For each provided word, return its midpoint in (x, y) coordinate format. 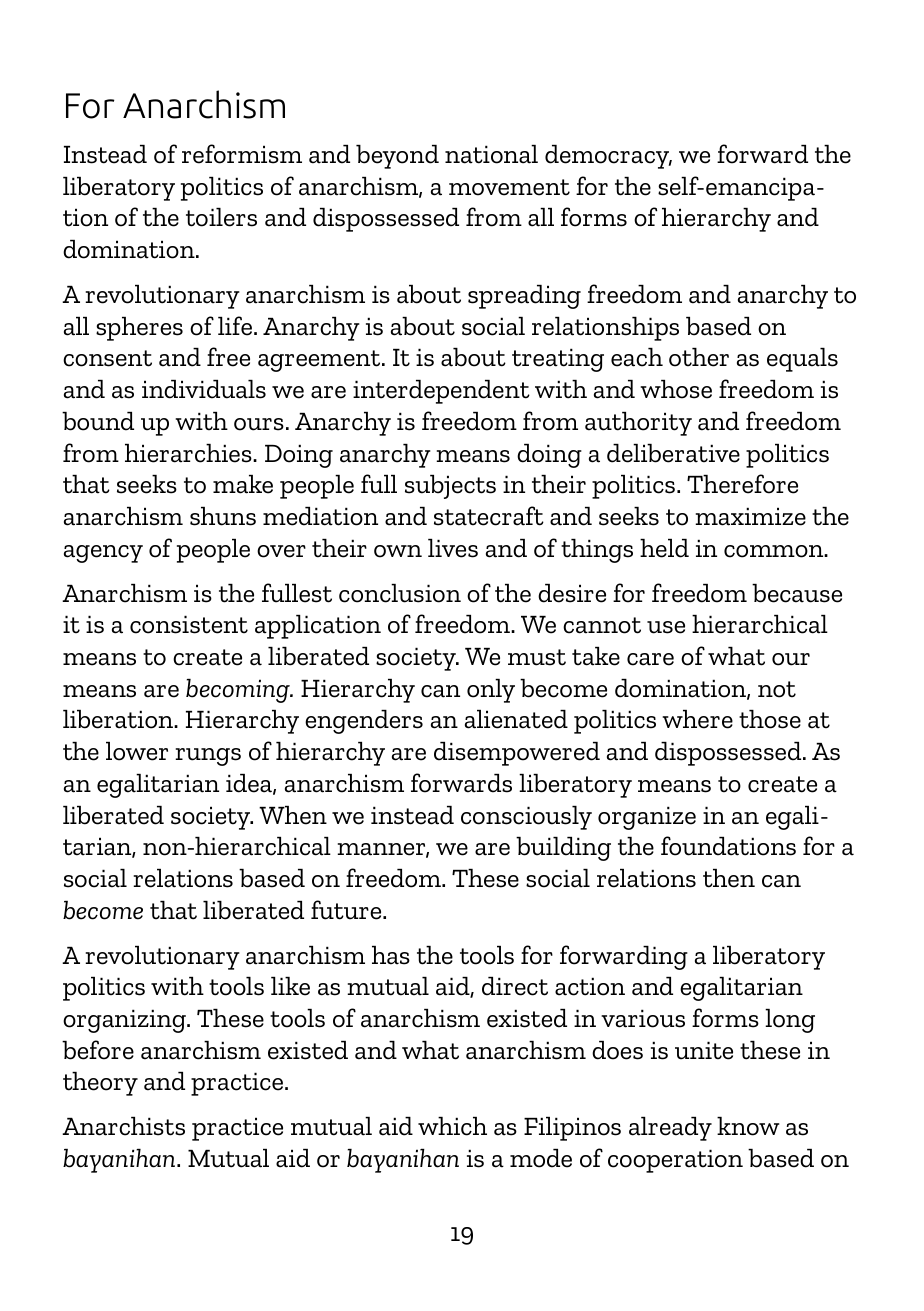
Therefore (742, 484)
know (748, 1126)
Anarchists (123, 1126)
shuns (223, 516)
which (452, 1126)
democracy (608, 157)
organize (647, 818)
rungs (208, 757)
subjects (450, 487)
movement (509, 187)
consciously (526, 818)
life (236, 326)
